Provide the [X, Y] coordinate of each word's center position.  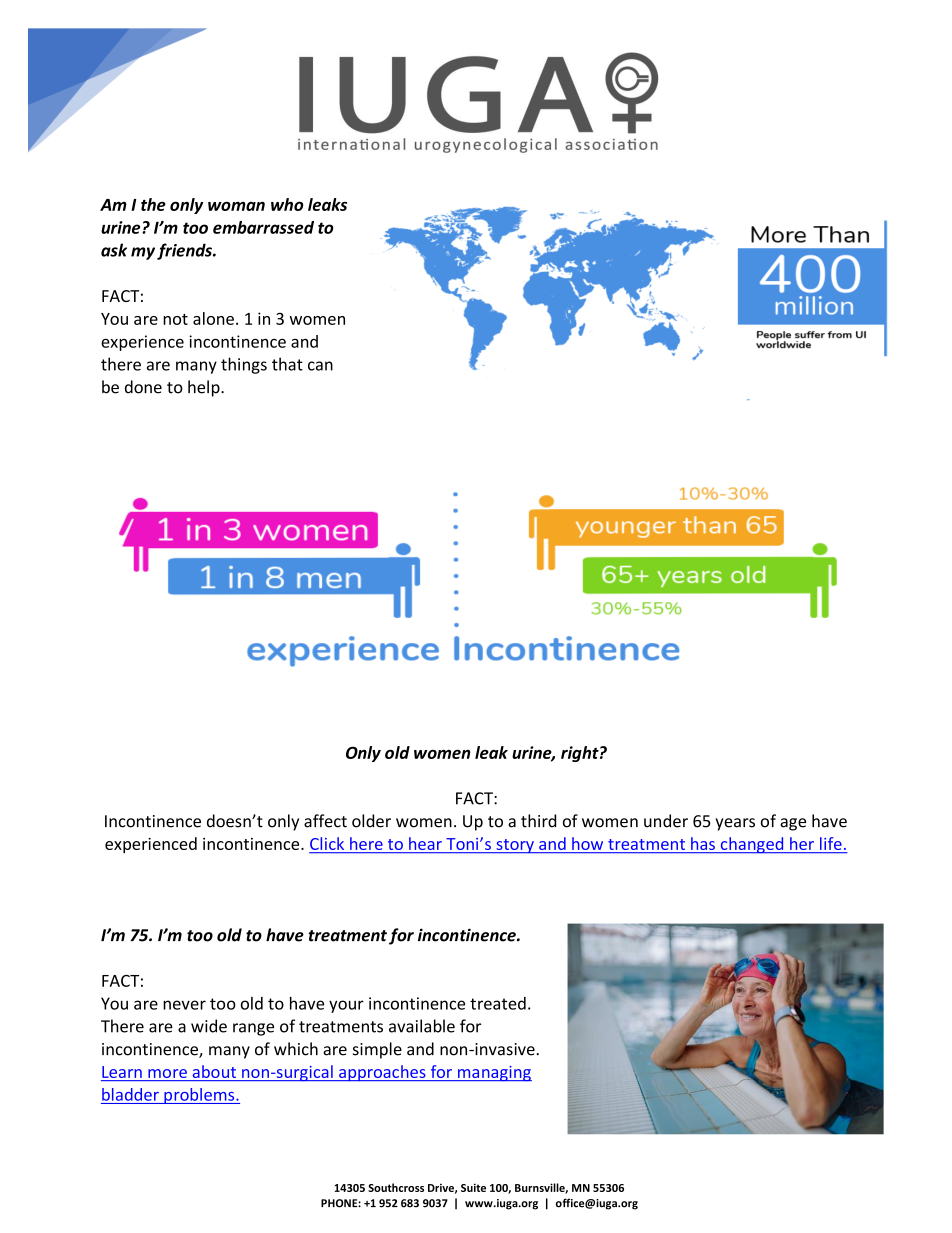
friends [185, 251]
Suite [473, 1187]
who [287, 204]
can [320, 366]
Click [328, 845]
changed [752, 845]
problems [199, 1096]
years [735, 824]
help [205, 388]
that [287, 364]
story [515, 846]
